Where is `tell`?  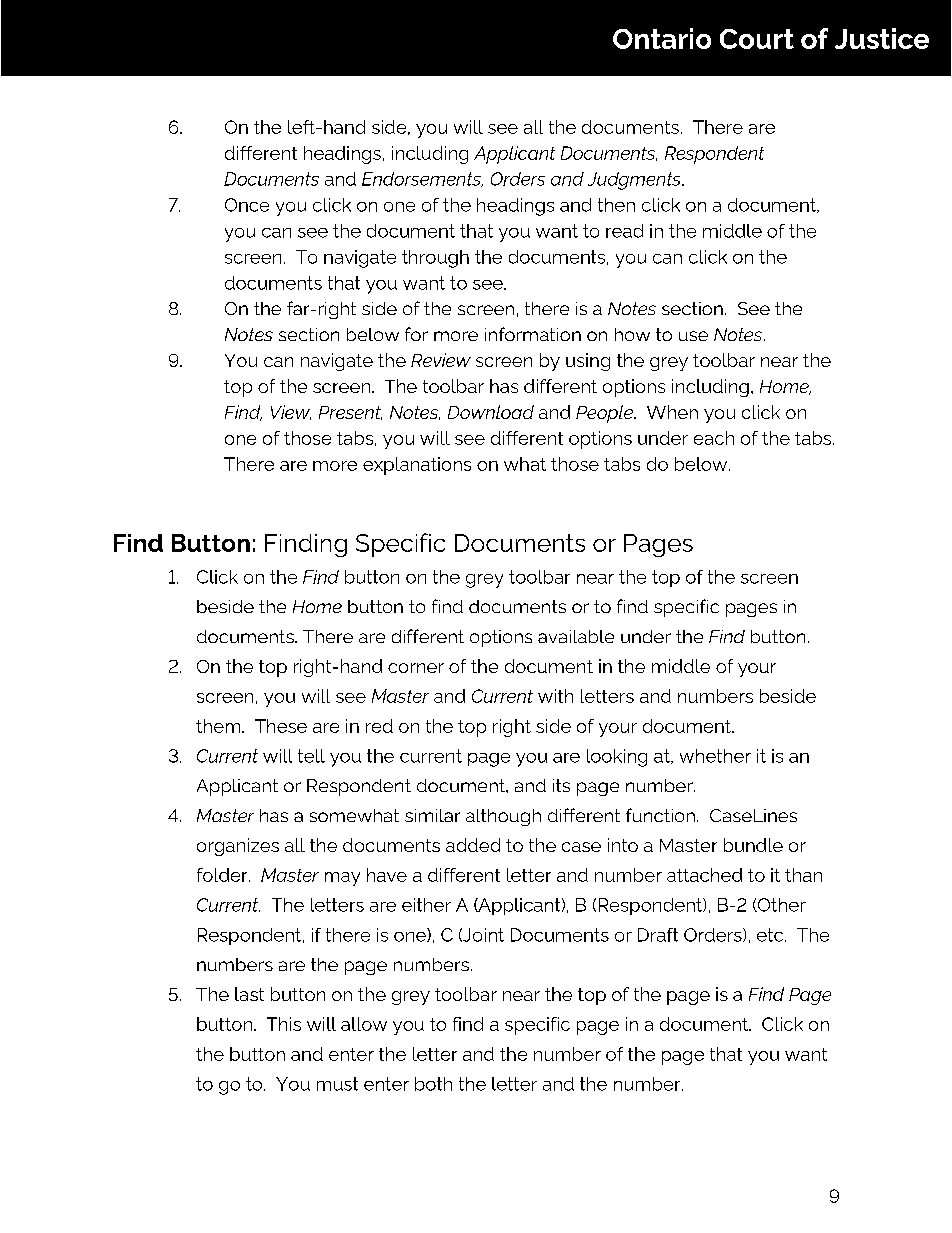
tell is located at coordinates (311, 756).
